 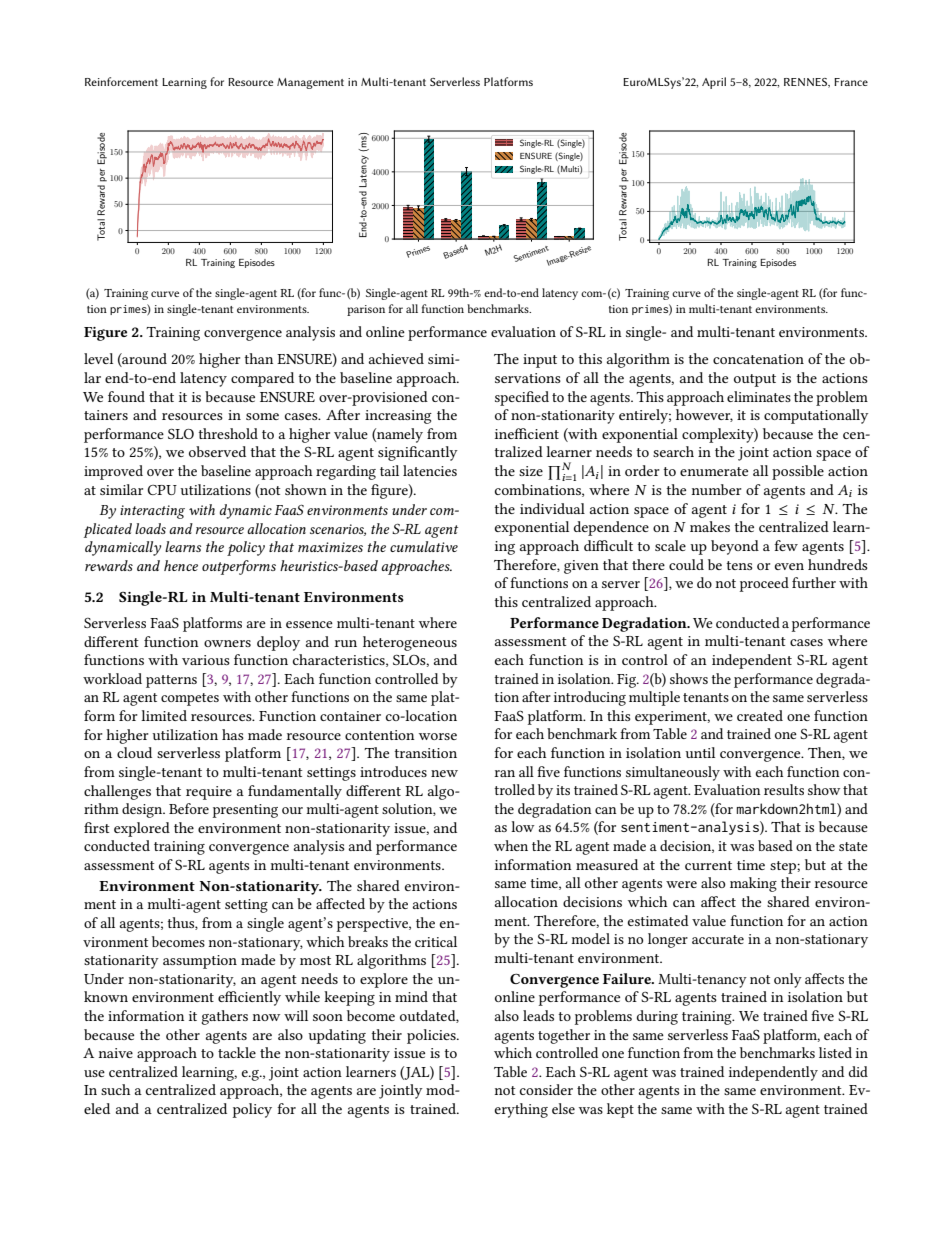 I want to click on input, so click(x=540, y=361).
